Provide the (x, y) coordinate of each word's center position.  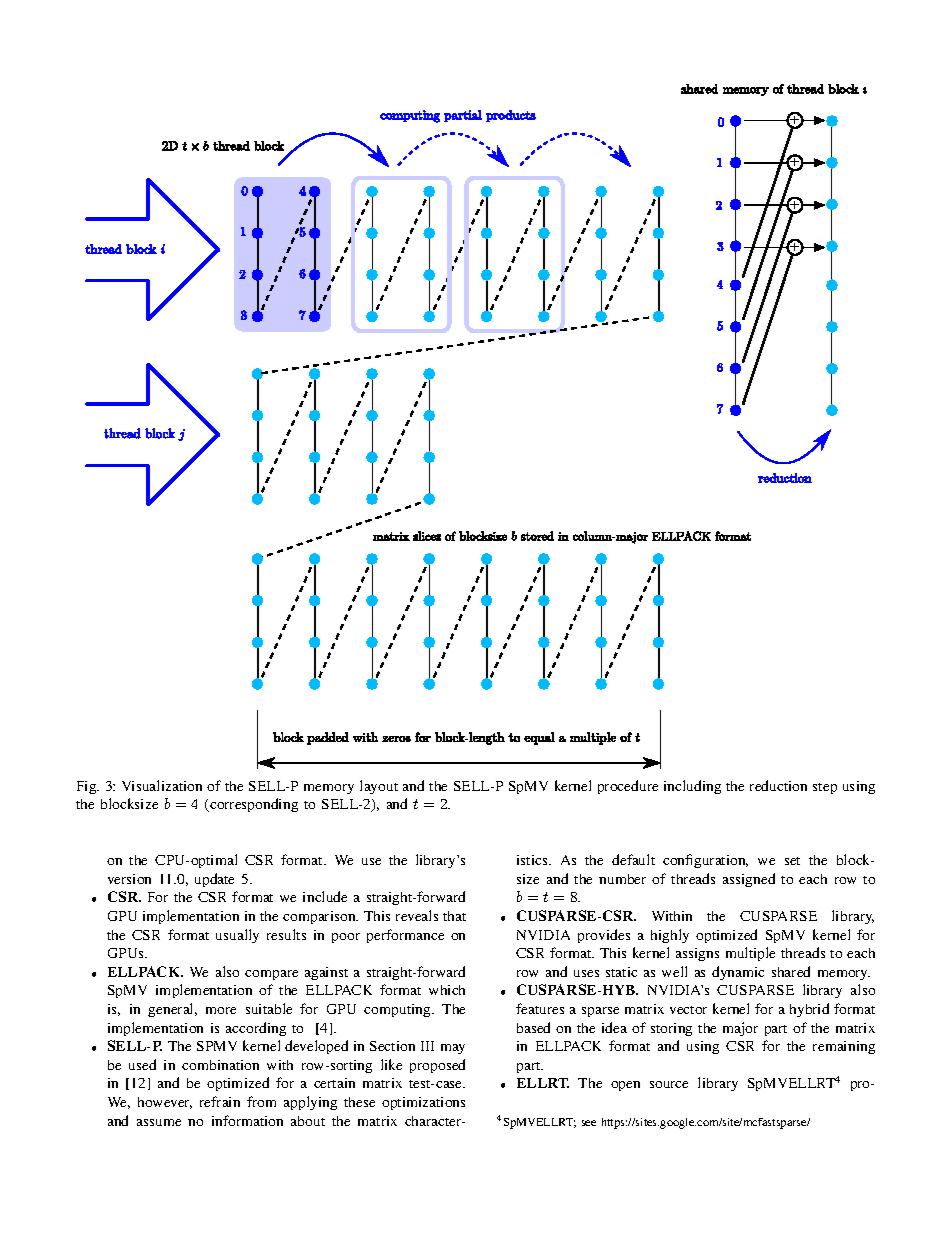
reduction (778, 785)
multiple (750, 954)
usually (237, 936)
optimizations (423, 1103)
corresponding (253, 805)
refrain (220, 1101)
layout (379, 787)
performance (405, 936)
